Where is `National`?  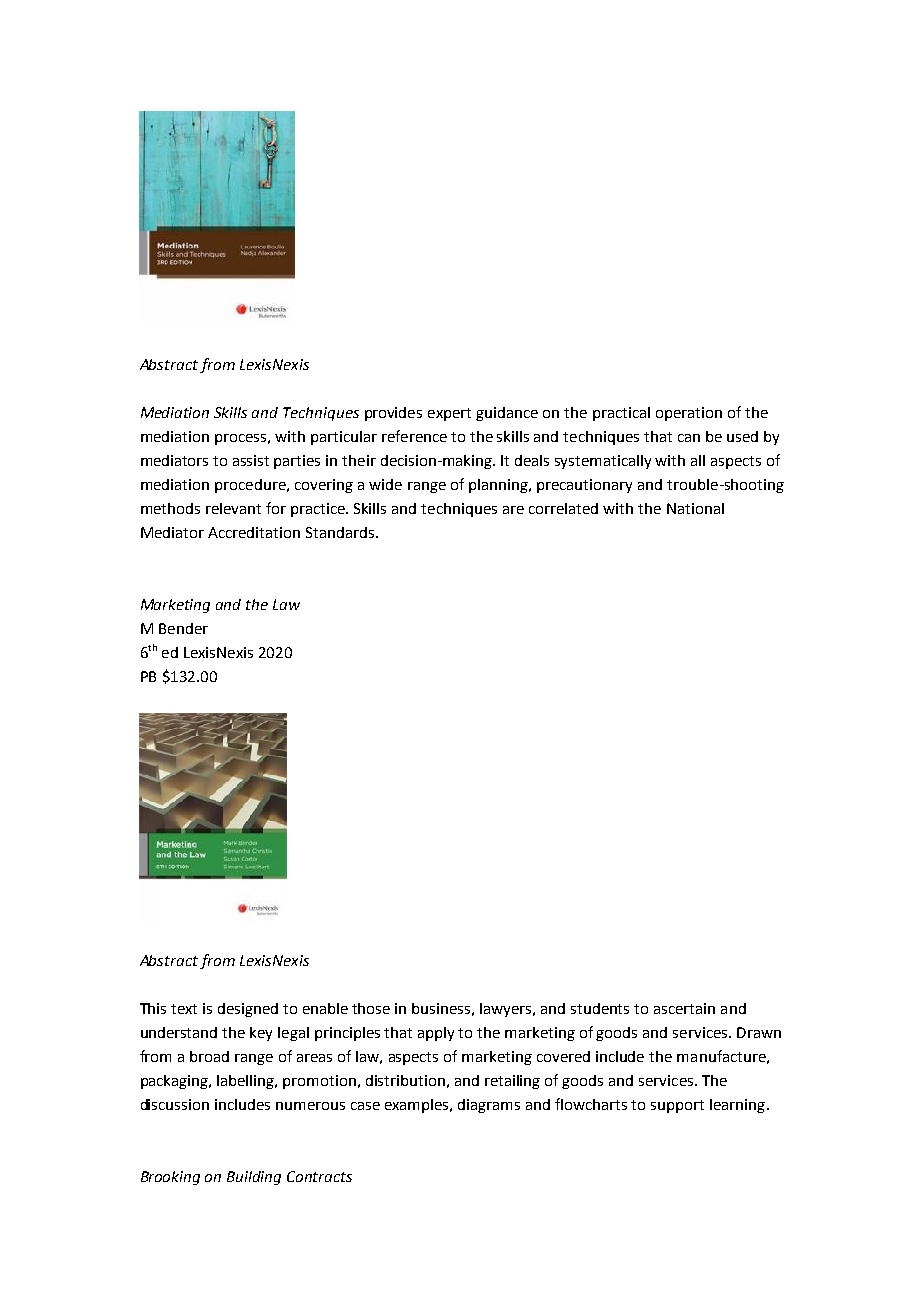 National is located at coordinates (695, 508).
